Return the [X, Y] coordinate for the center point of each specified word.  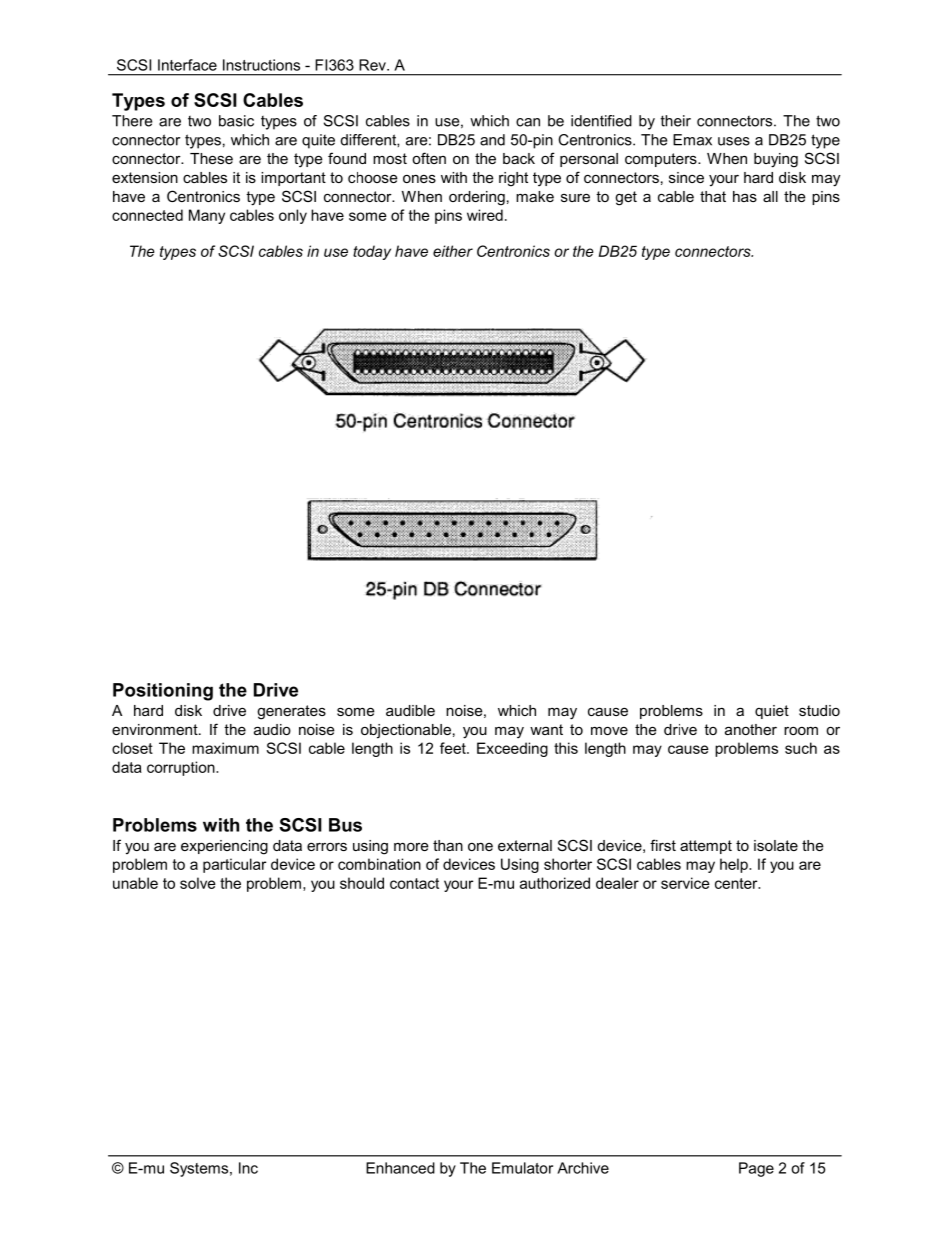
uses [734, 141]
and [492, 140]
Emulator [522, 1168]
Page [756, 1169]
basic [236, 121]
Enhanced [400, 1168]
